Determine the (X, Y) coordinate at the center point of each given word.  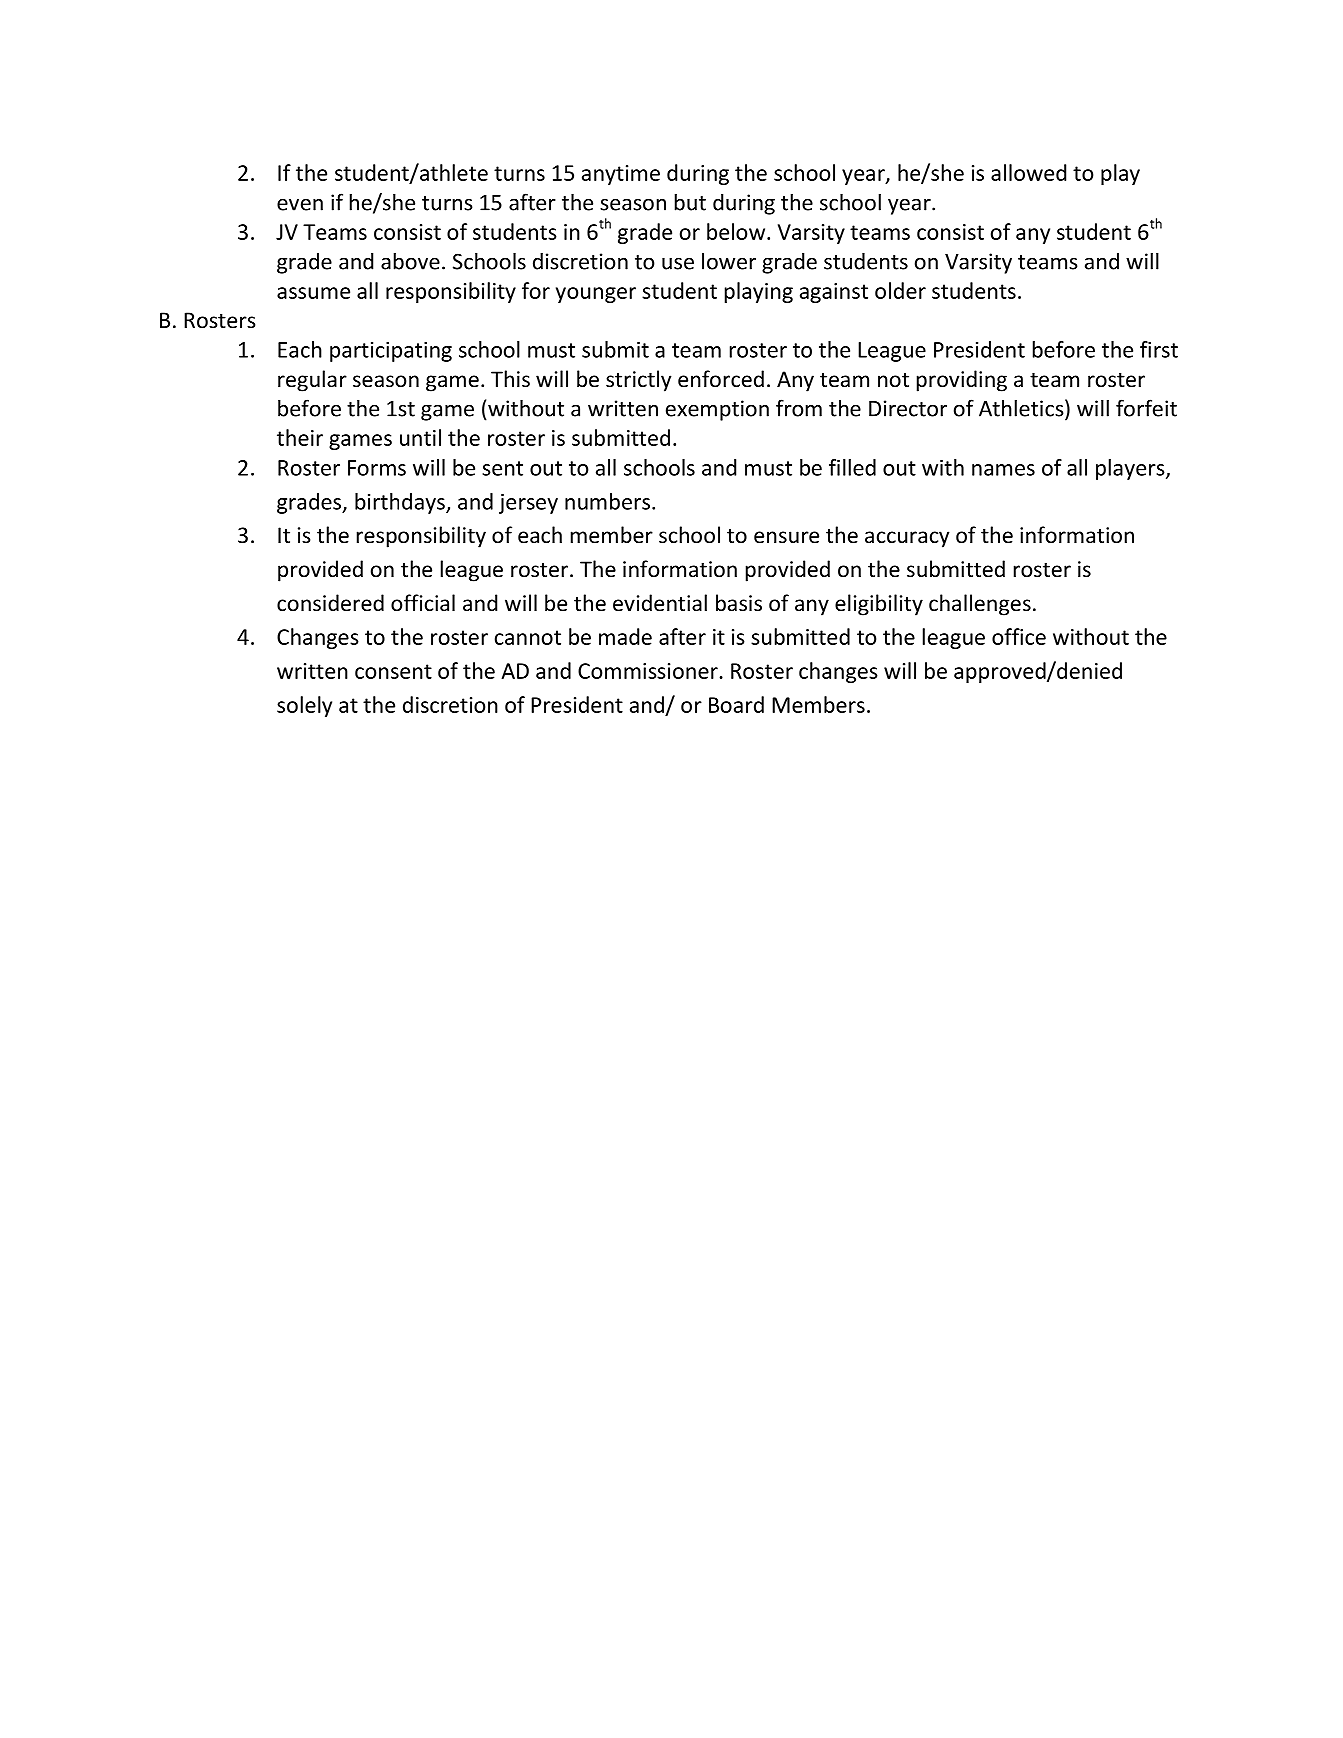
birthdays (401, 503)
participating (391, 352)
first (1159, 349)
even (300, 204)
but (690, 202)
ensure (786, 537)
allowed (1028, 172)
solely (304, 706)
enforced (721, 379)
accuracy (907, 539)
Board (736, 704)
